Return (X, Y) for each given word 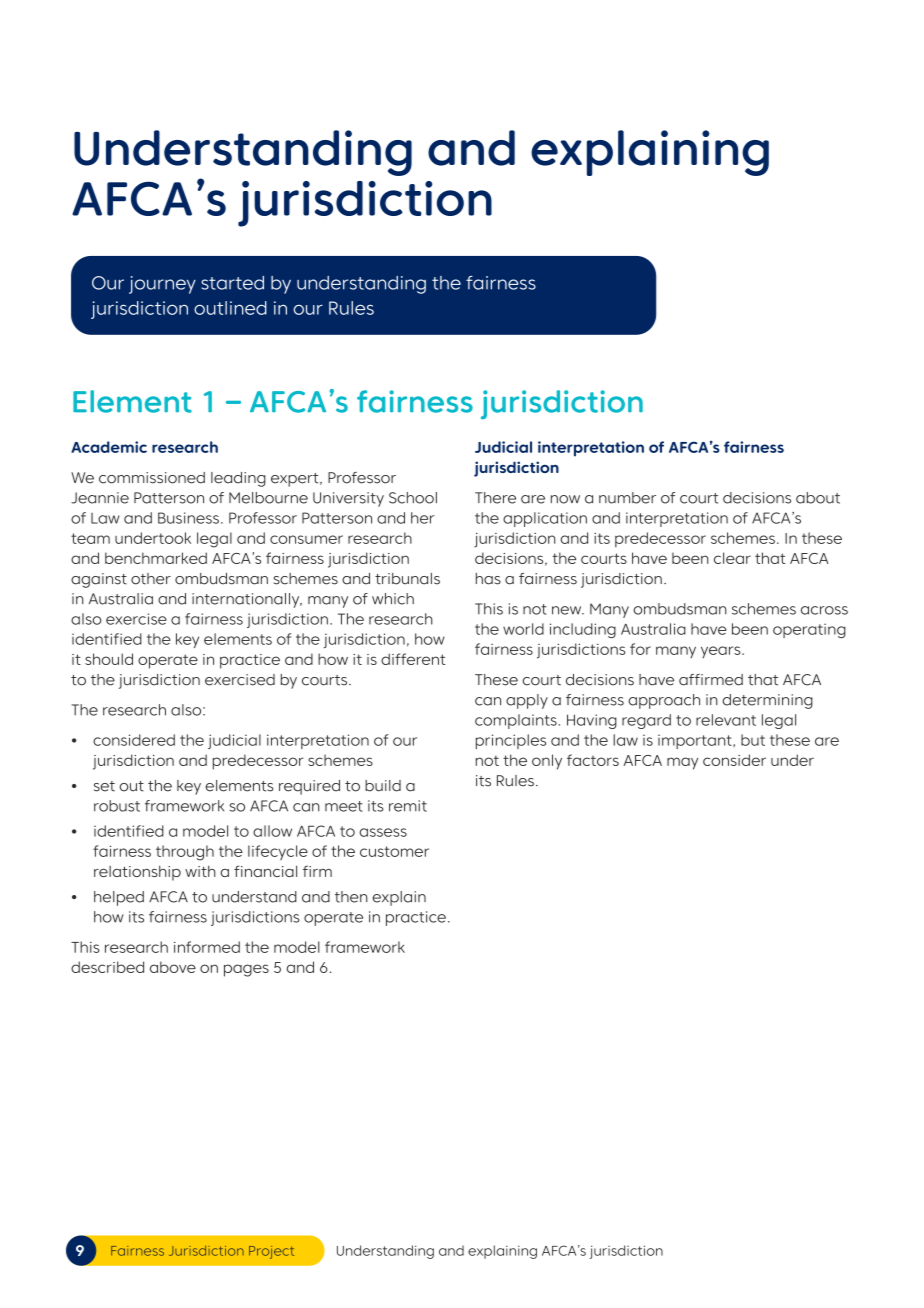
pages (246, 970)
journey (162, 285)
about (818, 498)
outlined (230, 308)
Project (271, 1252)
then (351, 897)
